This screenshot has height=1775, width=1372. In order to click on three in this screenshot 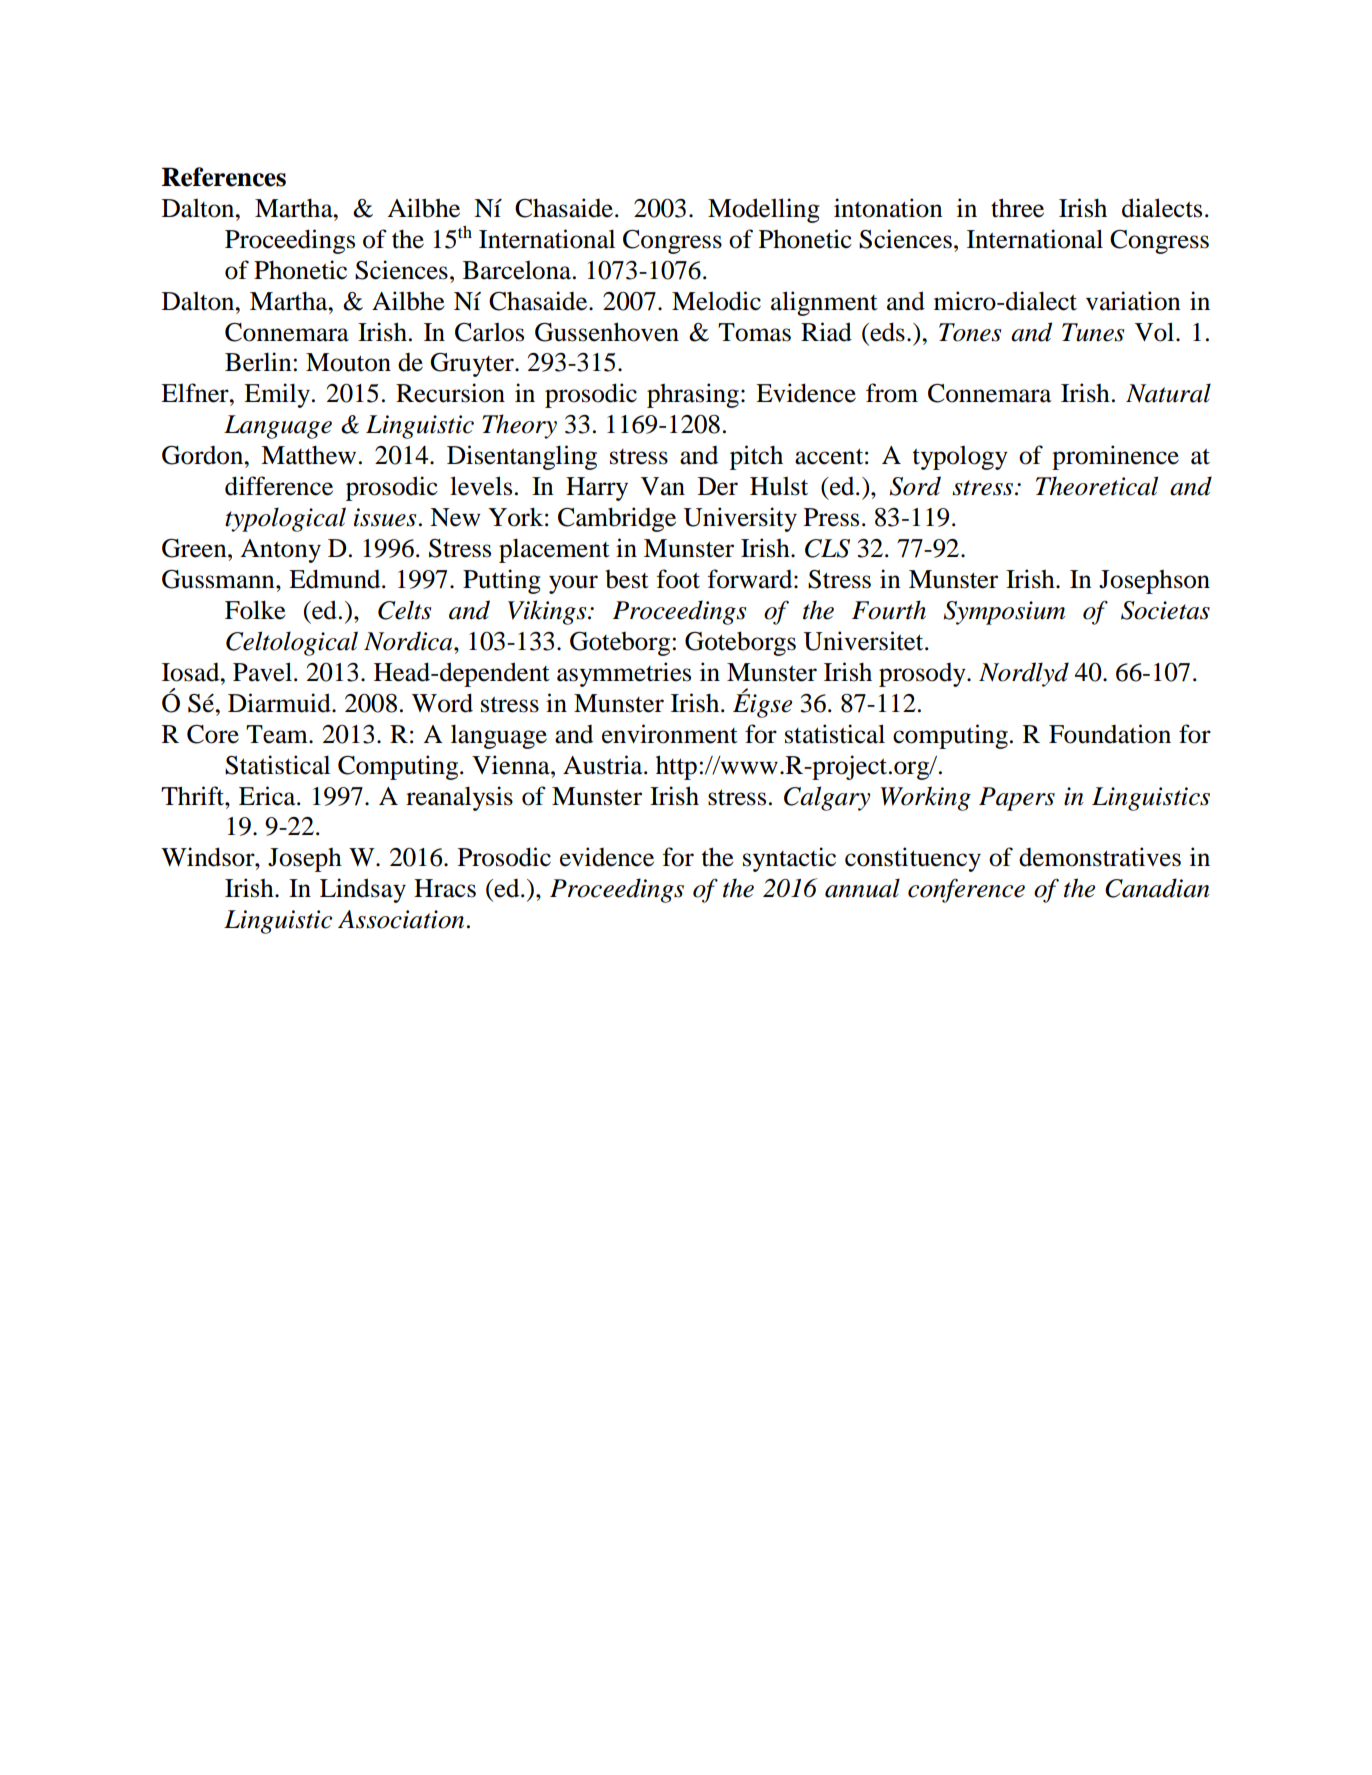, I will do `click(1017, 208)`.
